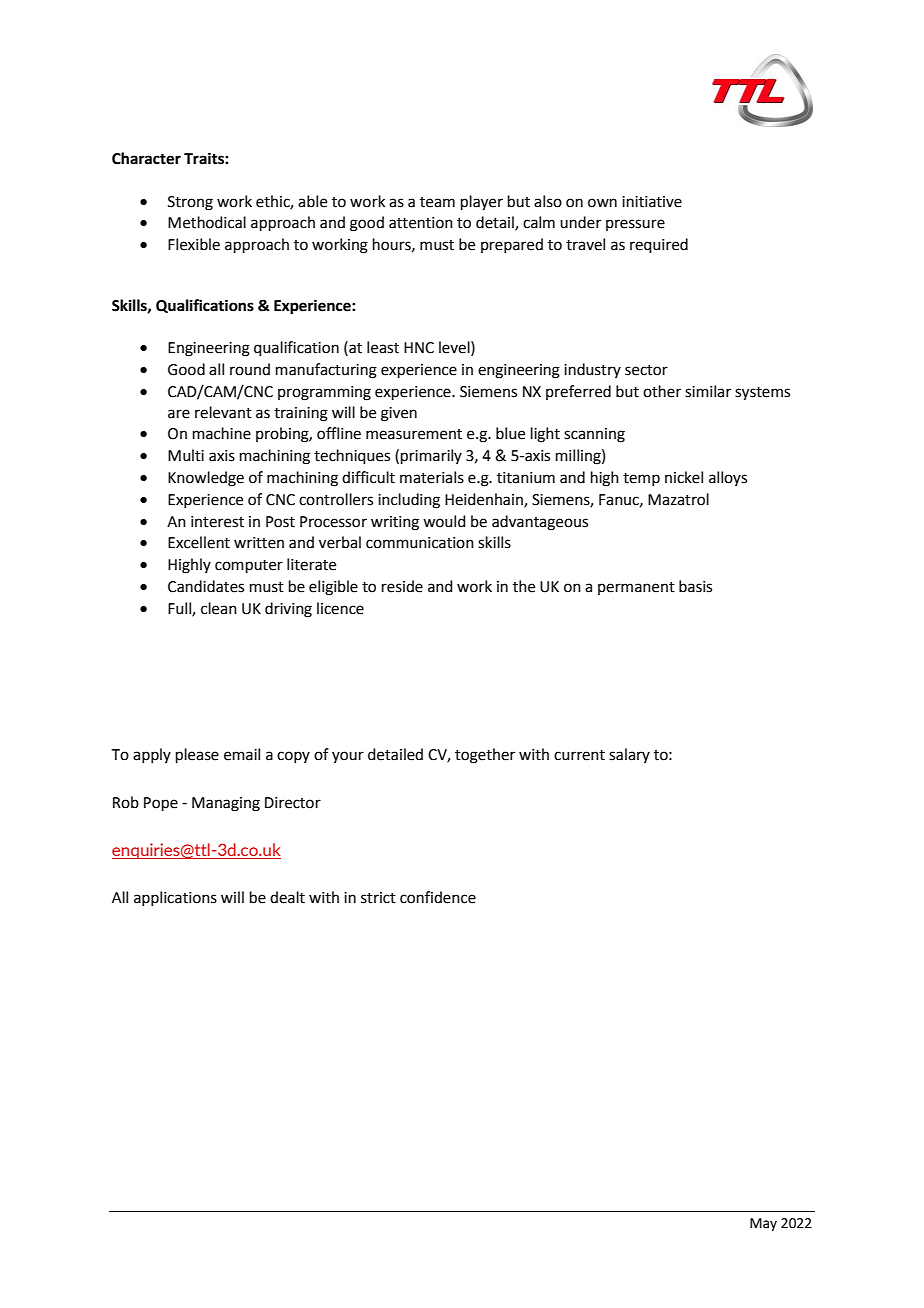 This screenshot has width=924, height=1308. What do you see at coordinates (652, 202) in the screenshot?
I see `initiative` at bounding box center [652, 202].
